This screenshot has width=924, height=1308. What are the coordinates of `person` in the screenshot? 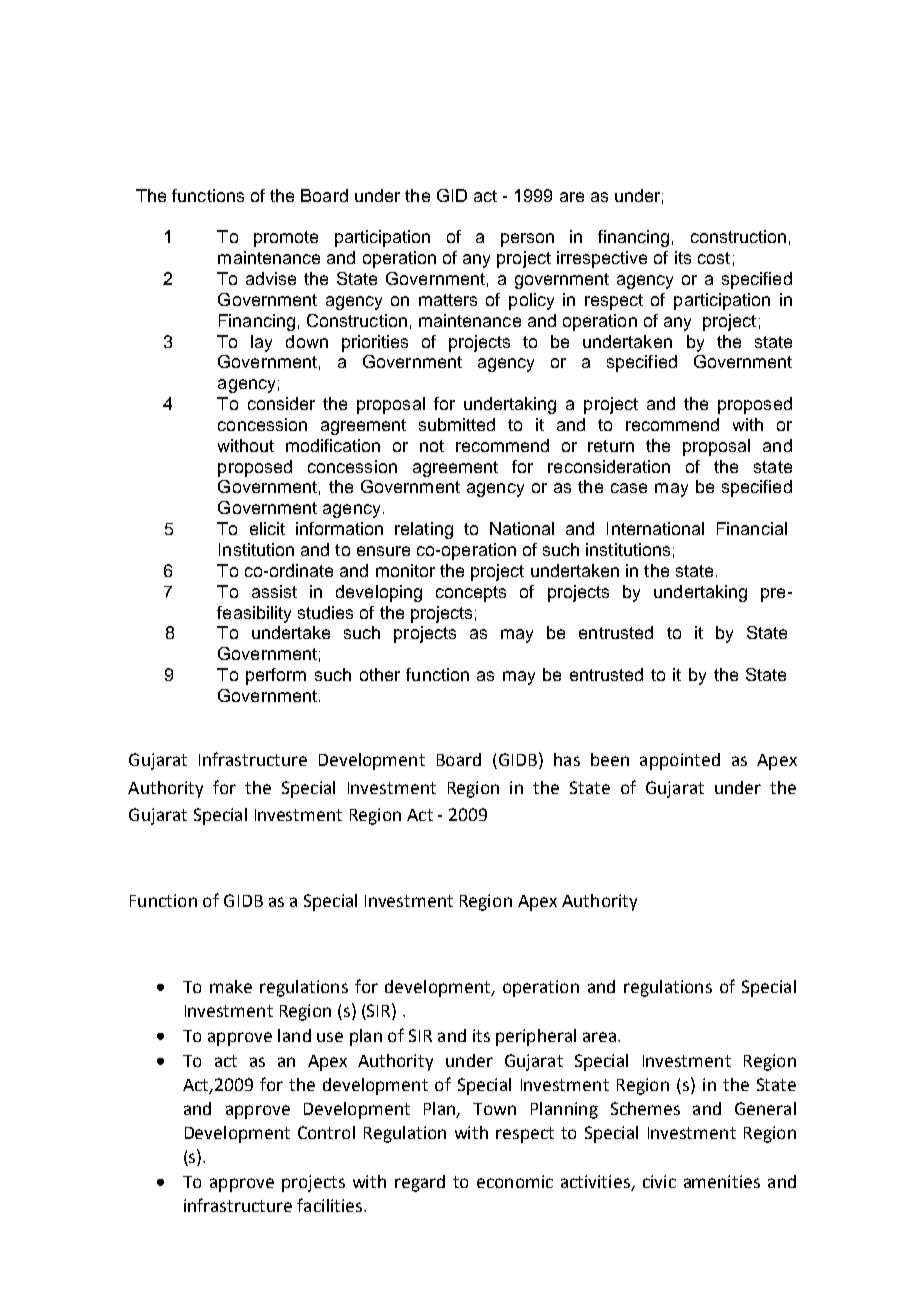 It's located at (527, 240).
